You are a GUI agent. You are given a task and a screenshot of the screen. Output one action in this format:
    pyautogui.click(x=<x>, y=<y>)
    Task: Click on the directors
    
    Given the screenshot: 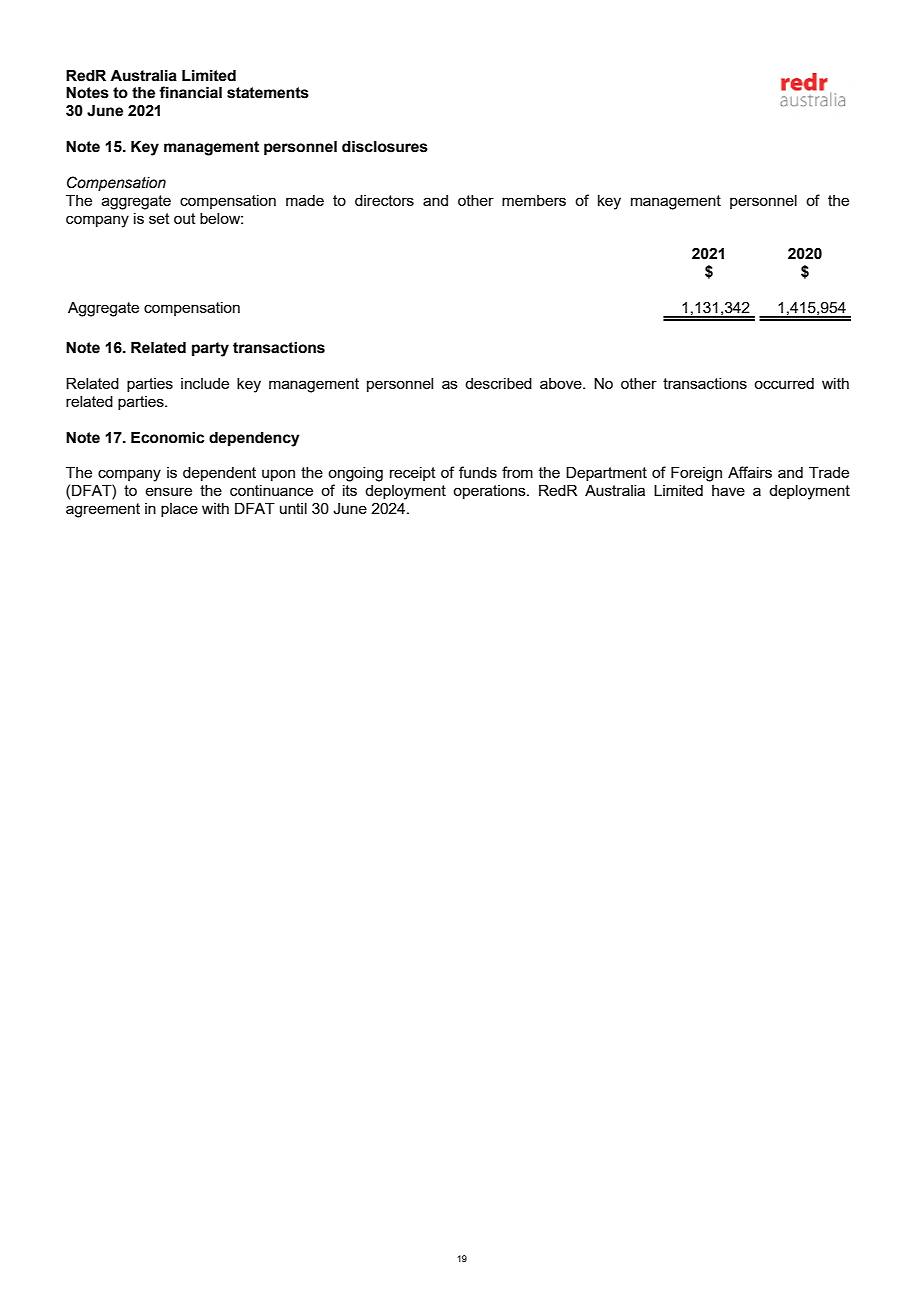 What is the action you would take?
    pyautogui.click(x=384, y=200)
